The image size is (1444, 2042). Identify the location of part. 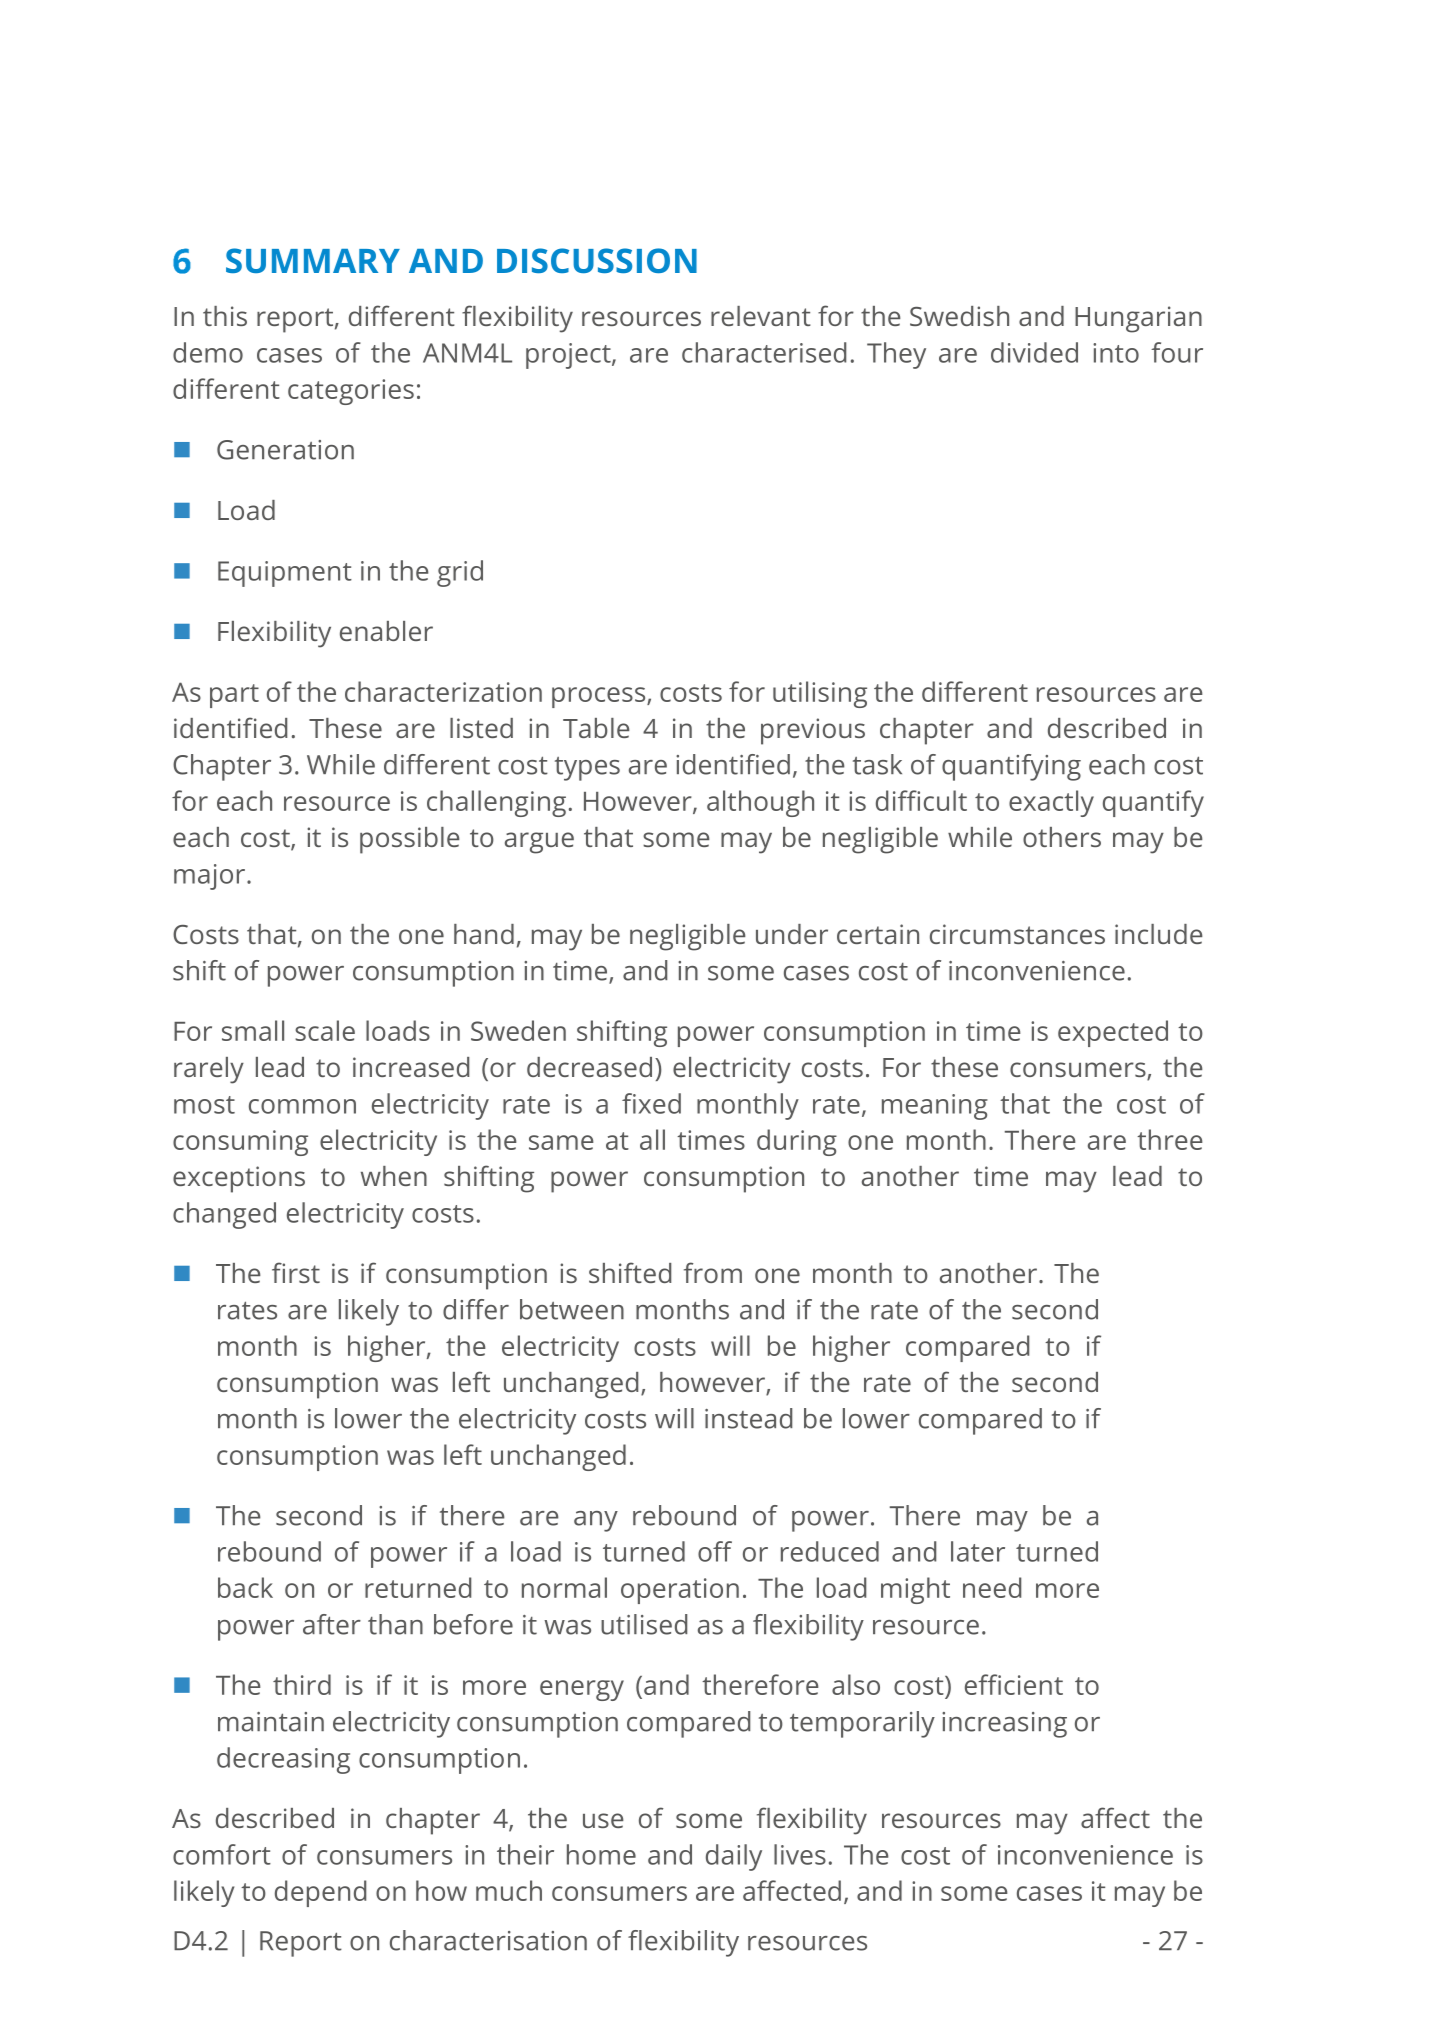
(234, 696).
